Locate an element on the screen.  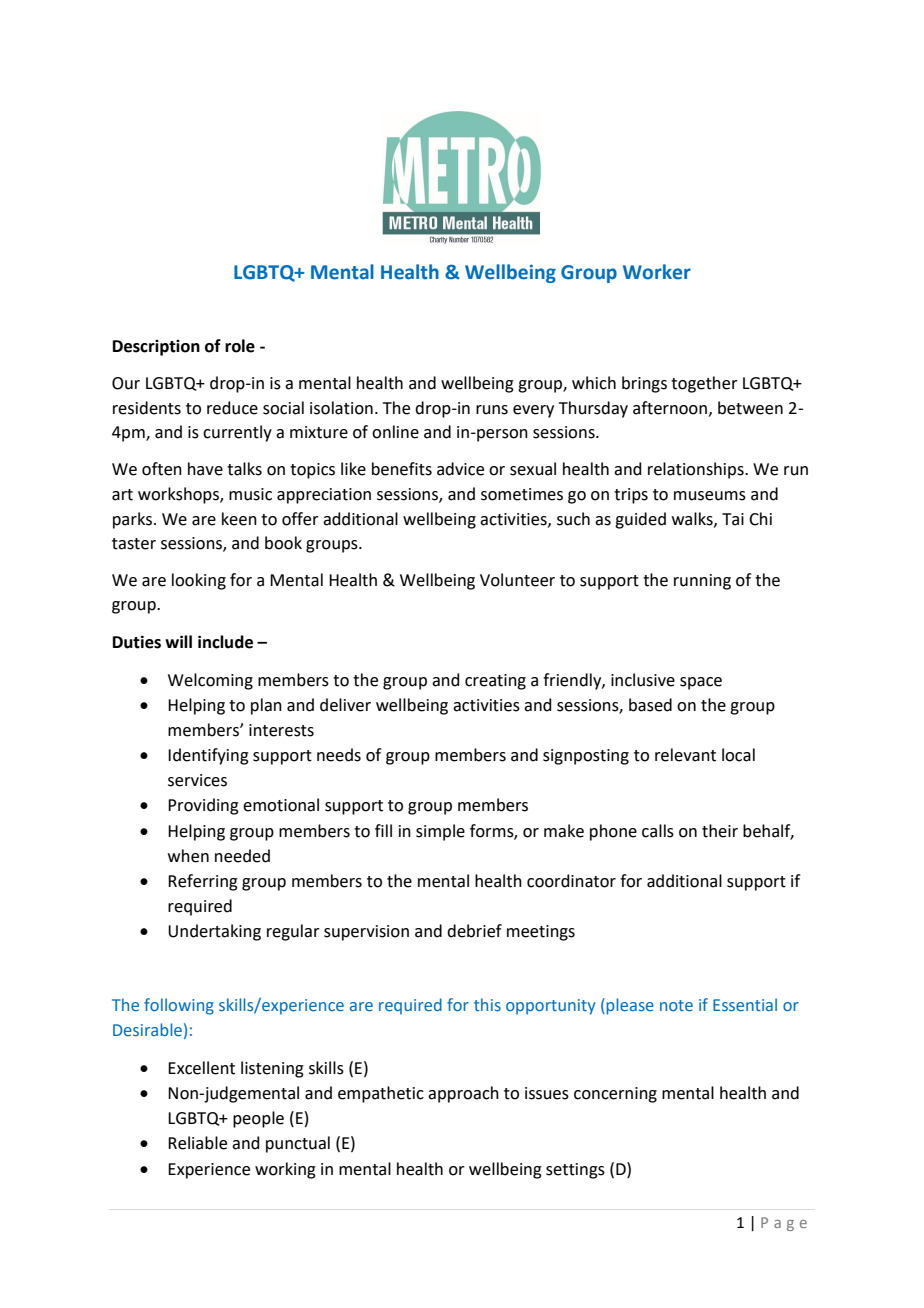
role is located at coordinates (240, 346).
